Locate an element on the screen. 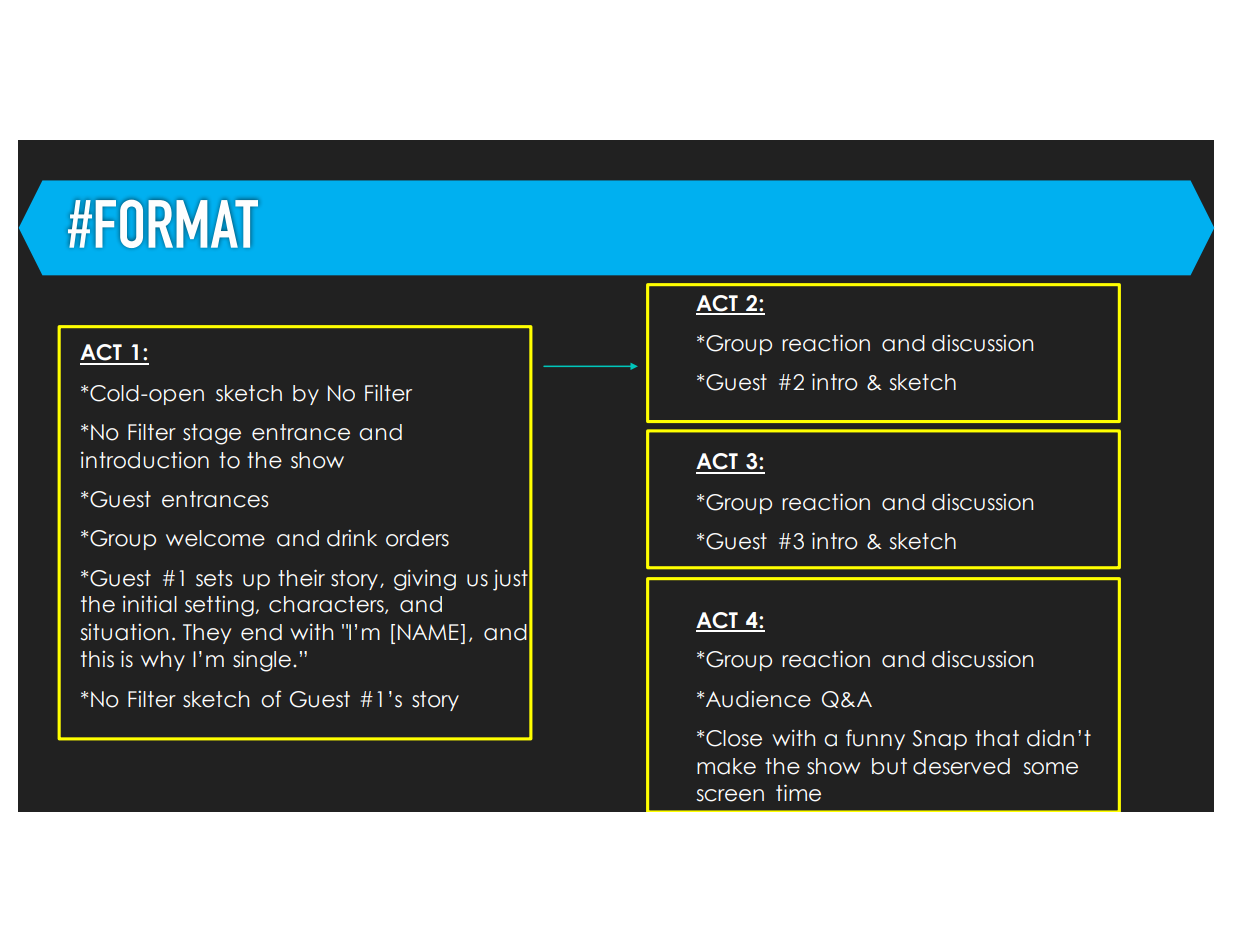  FORMAT is located at coordinates (177, 224).
